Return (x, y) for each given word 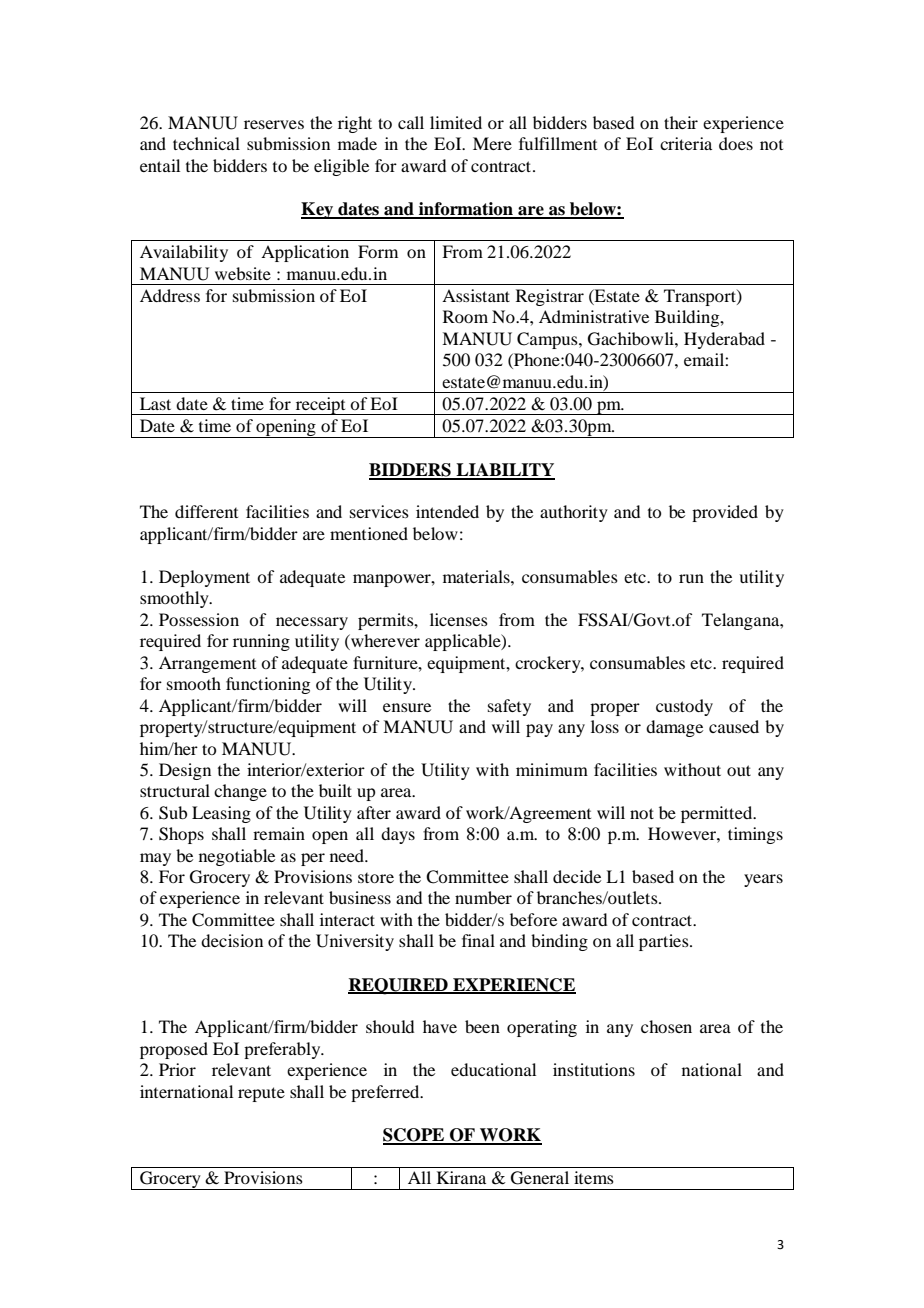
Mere (492, 143)
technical (206, 143)
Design (185, 771)
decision (232, 940)
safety (509, 707)
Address (170, 295)
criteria (686, 143)
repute (261, 1094)
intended (447, 511)
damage (674, 728)
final (478, 940)
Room (465, 316)
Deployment (204, 578)
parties (665, 942)
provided (725, 513)
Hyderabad (724, 340)
